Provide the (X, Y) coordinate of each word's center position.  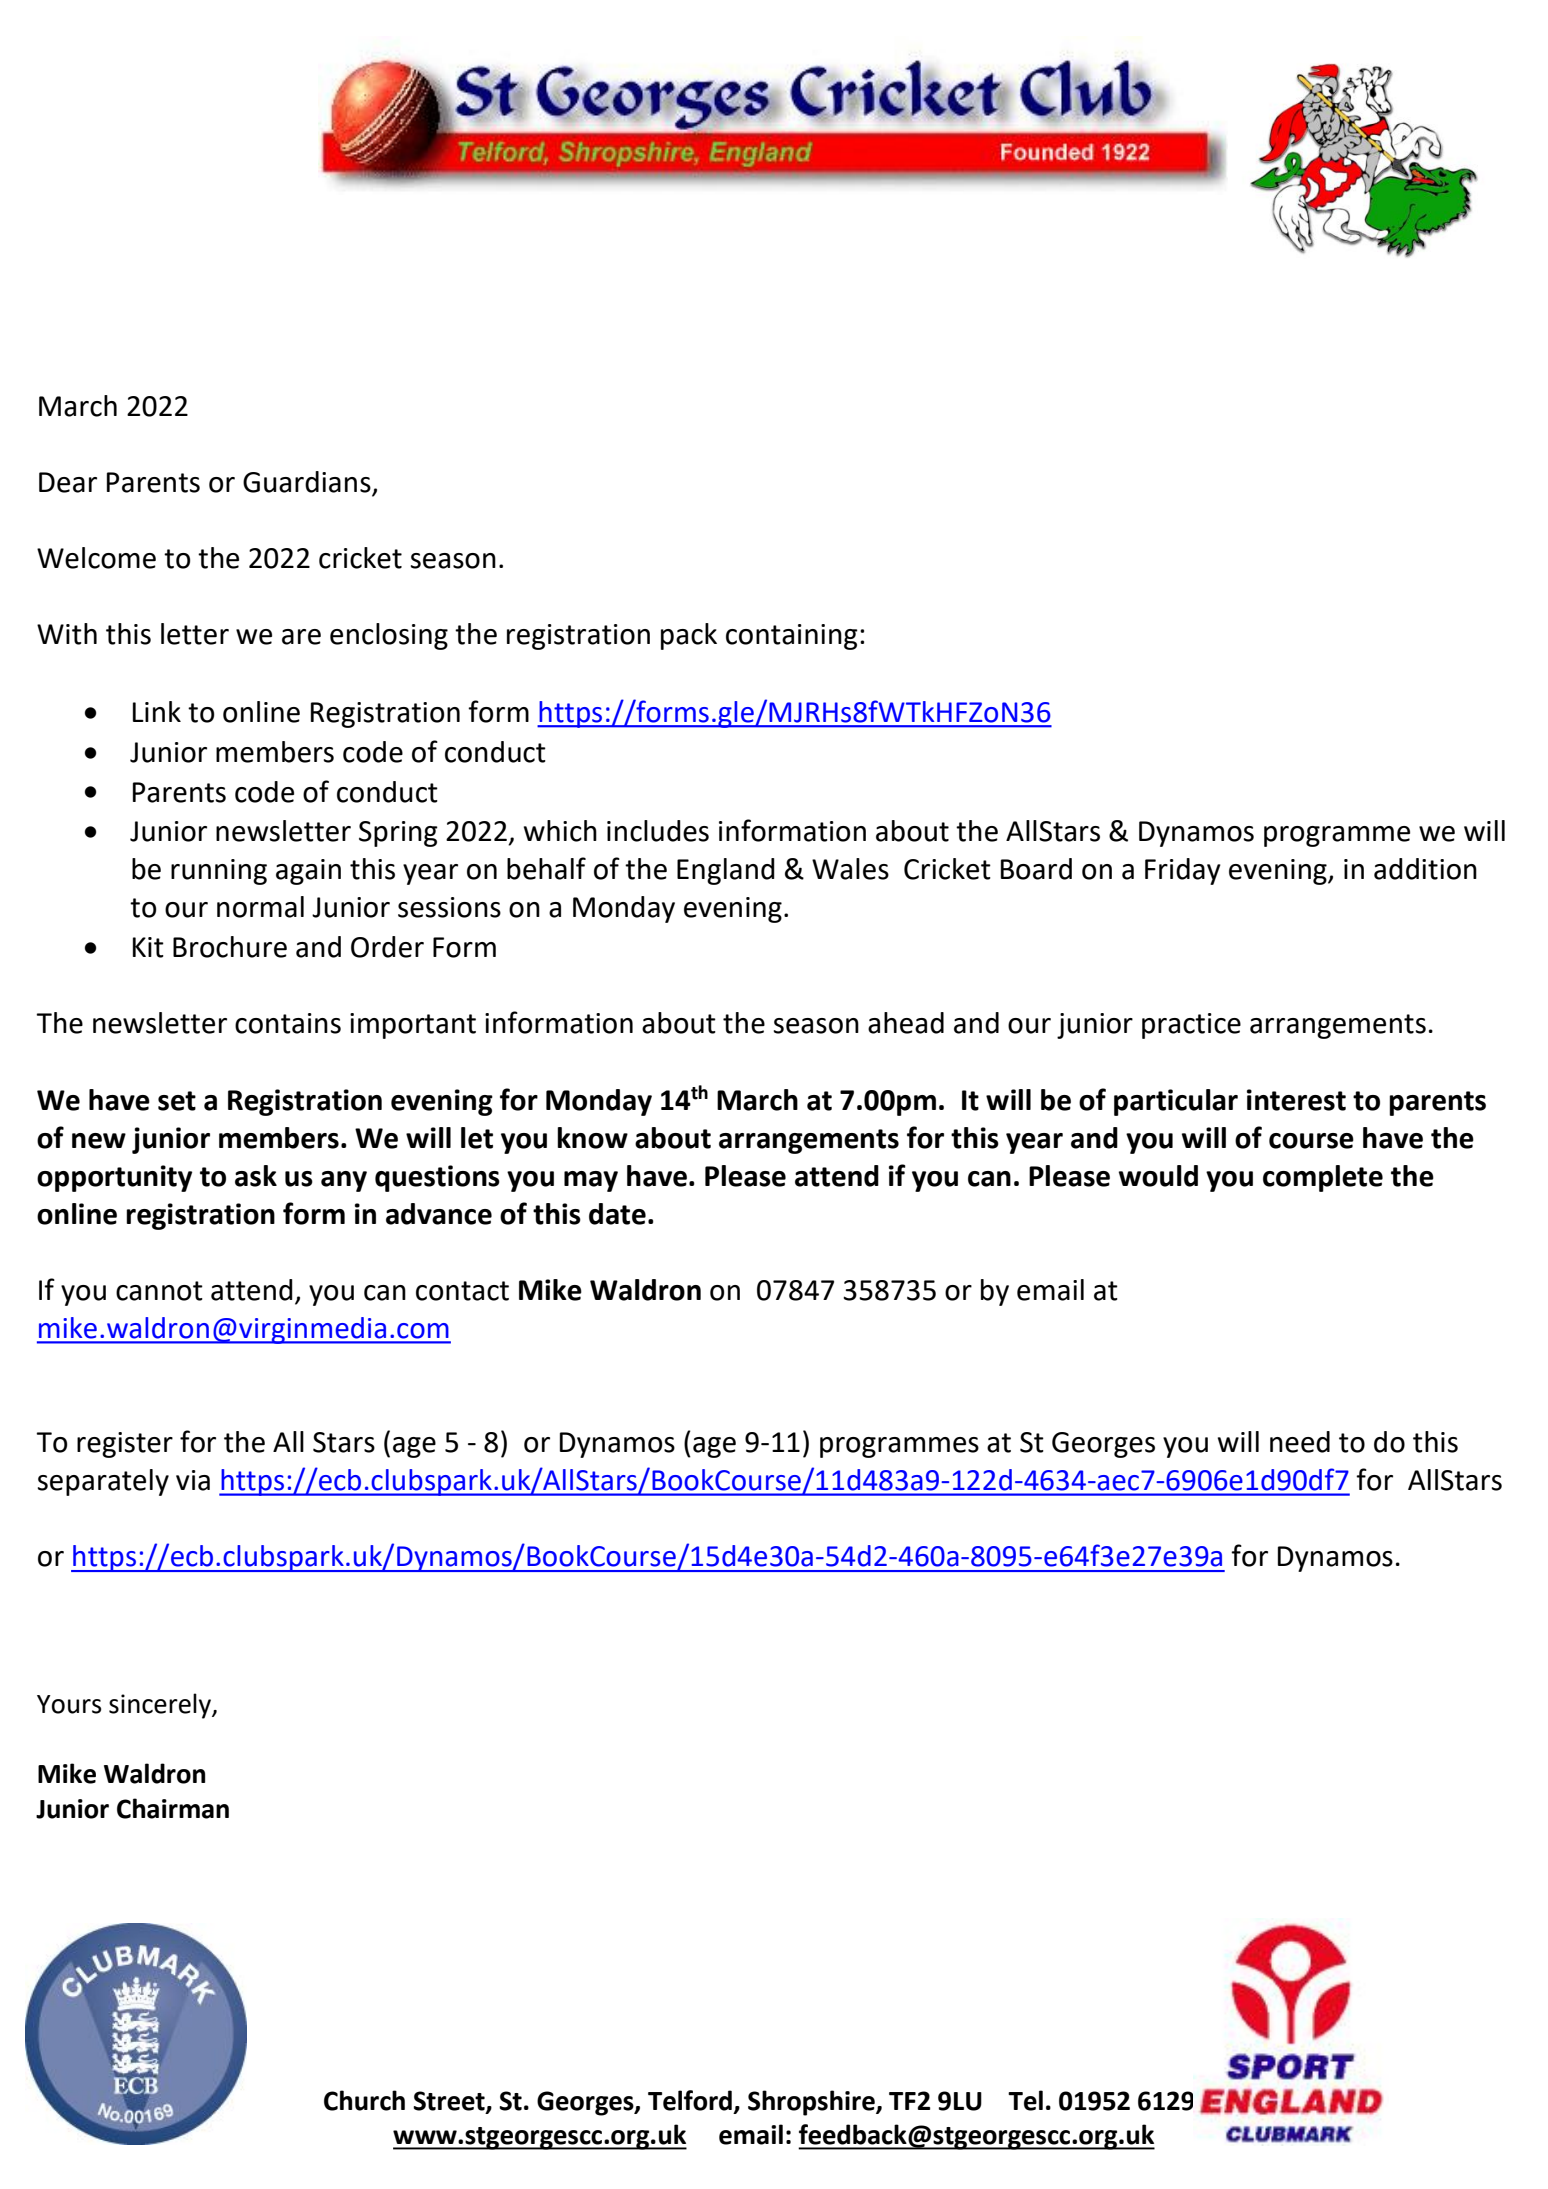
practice (1191, 1026)
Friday (1183, 871)
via (193, 1480)
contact (462, 1291)
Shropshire (812, 2103)
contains (288, 1023)
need (1300, 1442)
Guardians (308, 483)
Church (364, 2100)
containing (792, 637)
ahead (906, 1023)
